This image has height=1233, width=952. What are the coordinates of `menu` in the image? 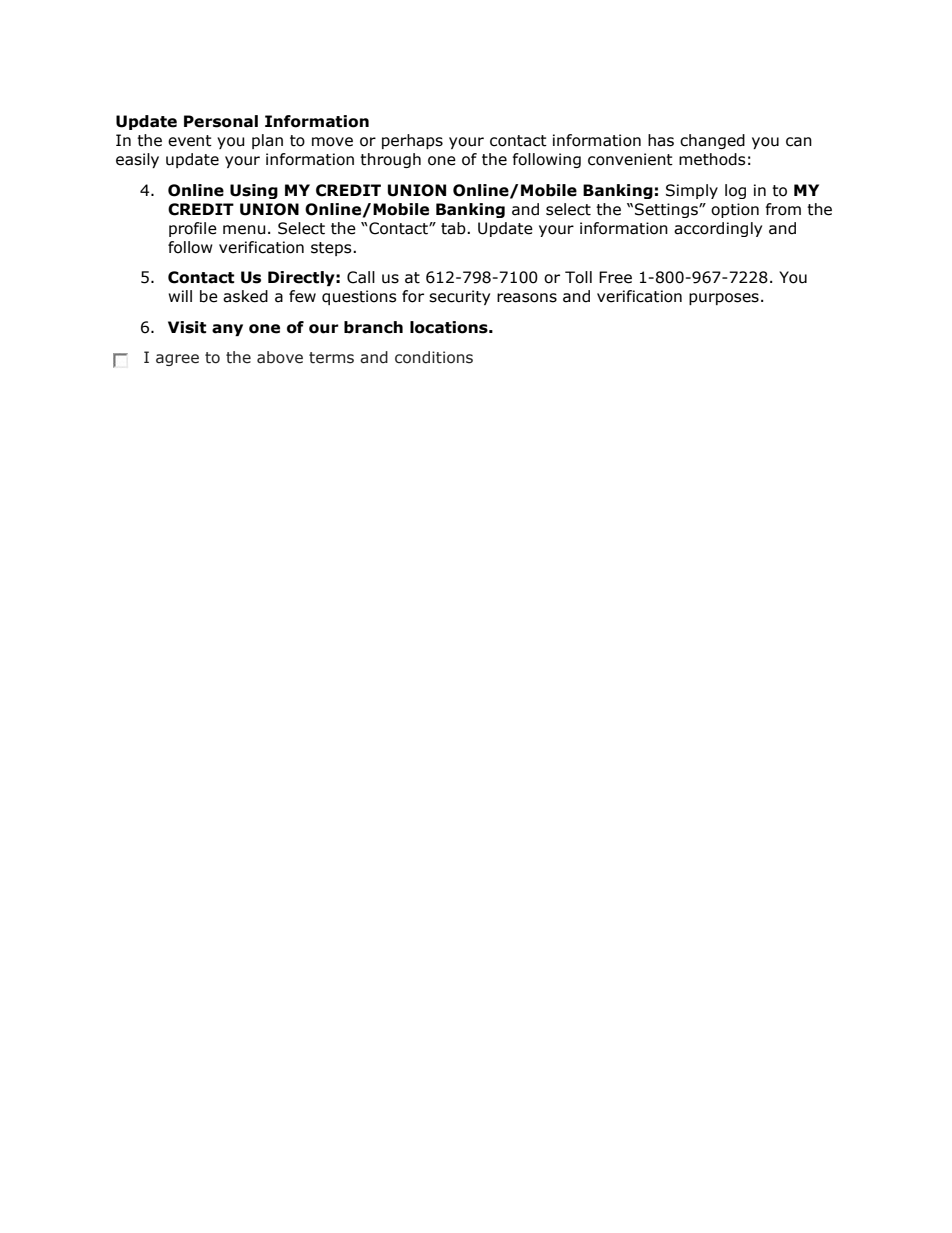 It's located at (244, 230).
